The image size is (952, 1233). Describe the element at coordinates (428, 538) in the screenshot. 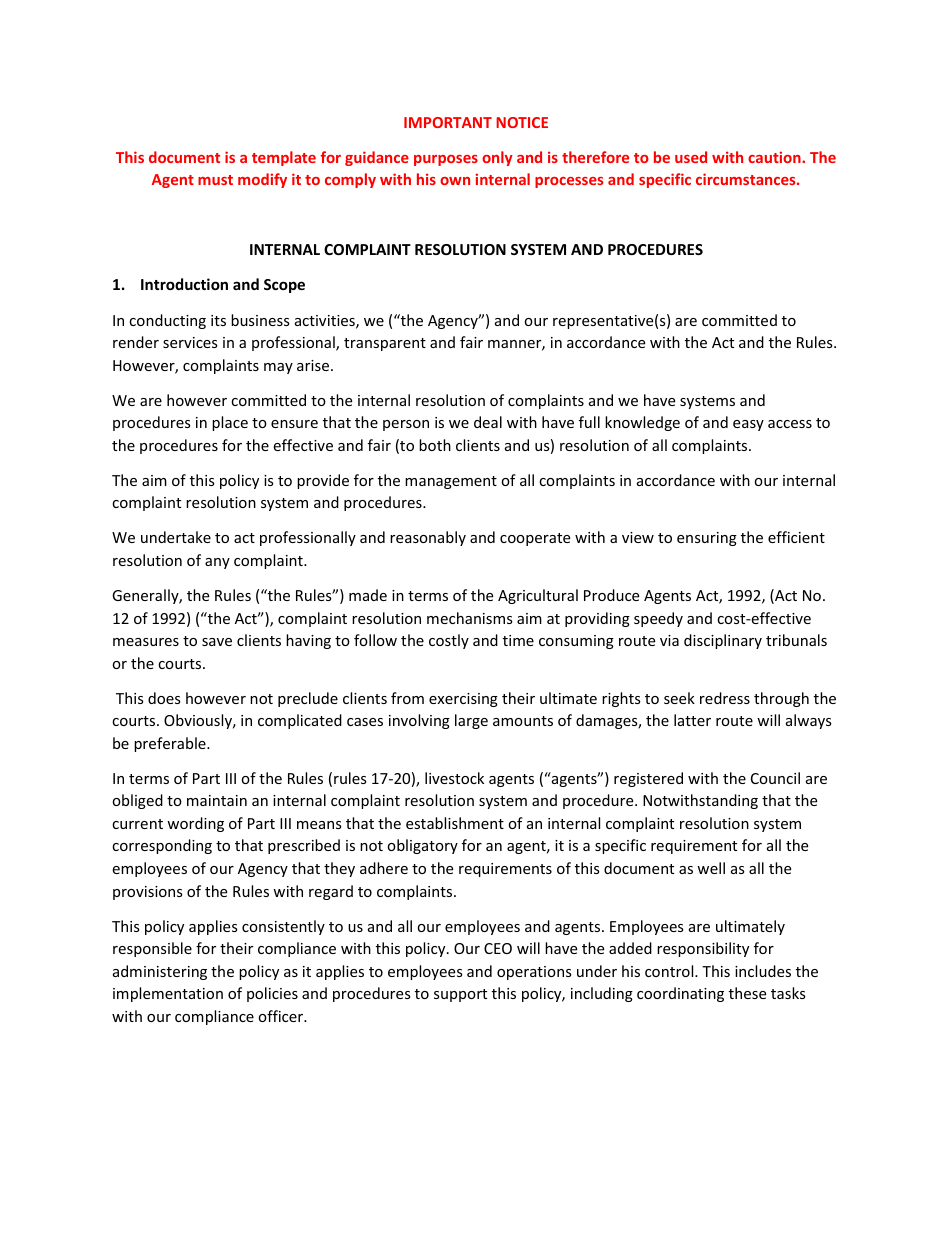

I see `reasonably` at that location.
